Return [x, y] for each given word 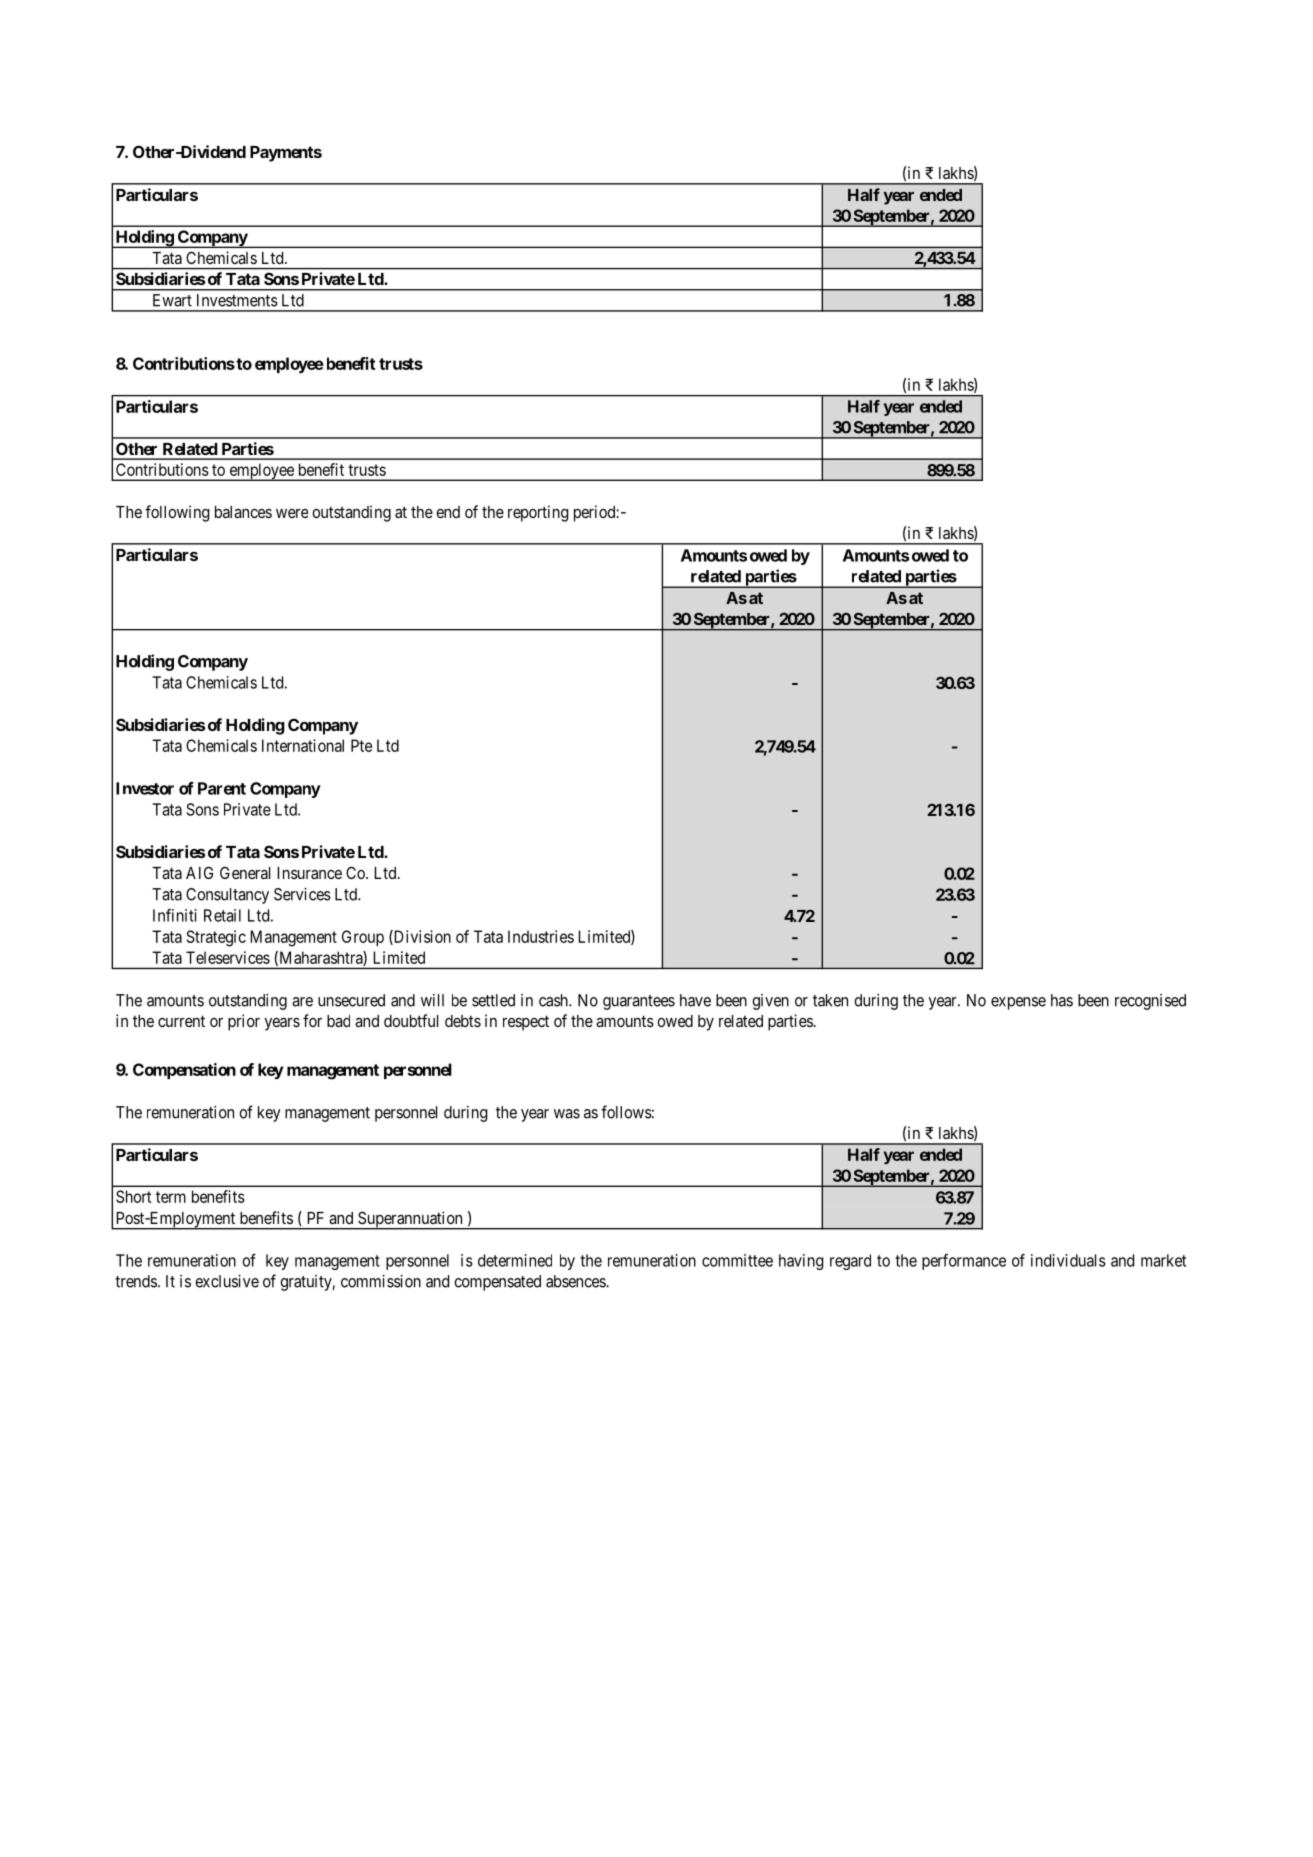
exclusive [227, 1281]
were [292, 513]
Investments [237, 300]
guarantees [639, 1002]
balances [243, 512]
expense [1018, 1003]
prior [244, 1022]
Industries [541, 936]
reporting [538, 513]
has [1062, 1000]
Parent [222, 788]
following [177, 513]
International [303, 745]
